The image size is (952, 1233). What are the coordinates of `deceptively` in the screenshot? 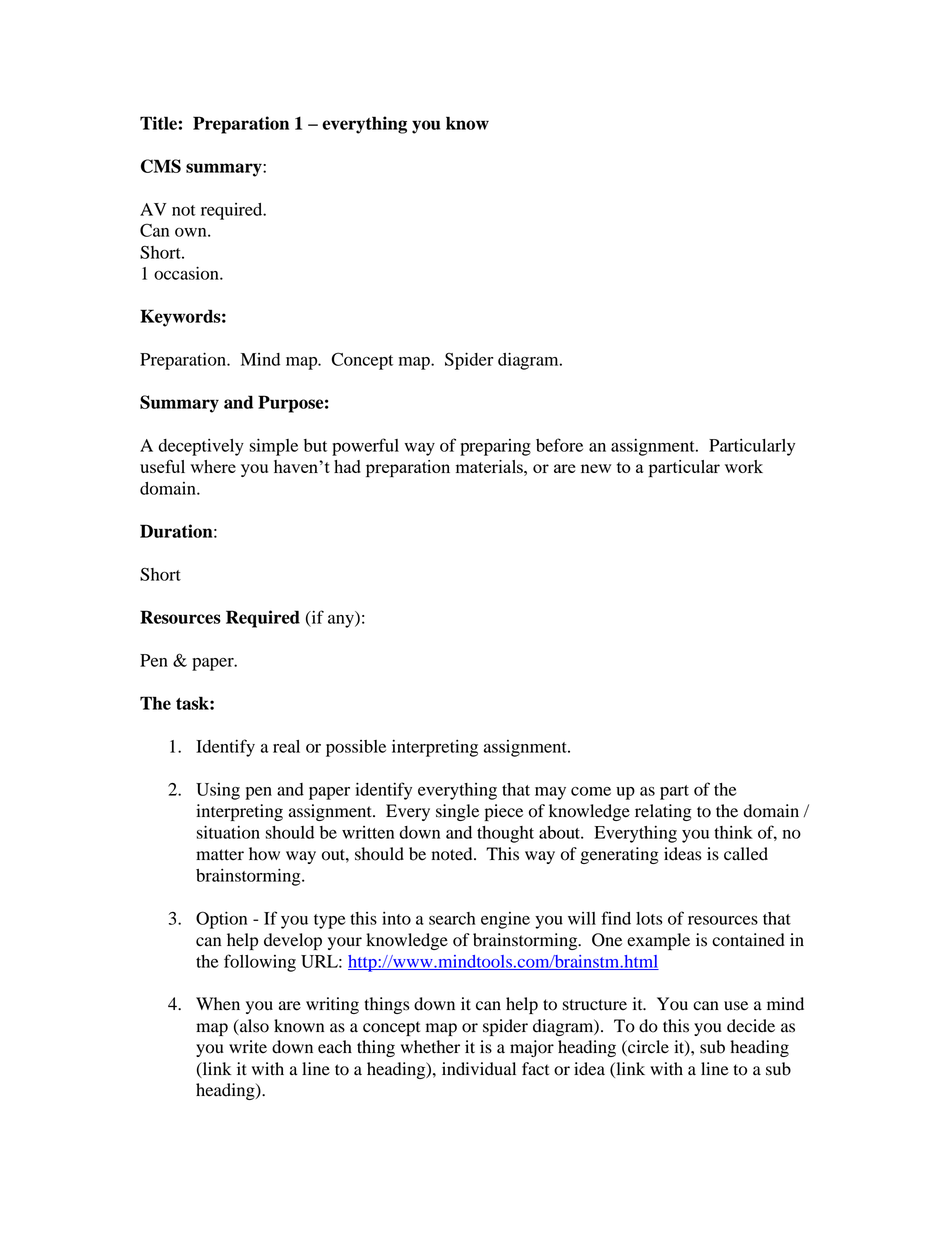 It's located at (201, 447).
